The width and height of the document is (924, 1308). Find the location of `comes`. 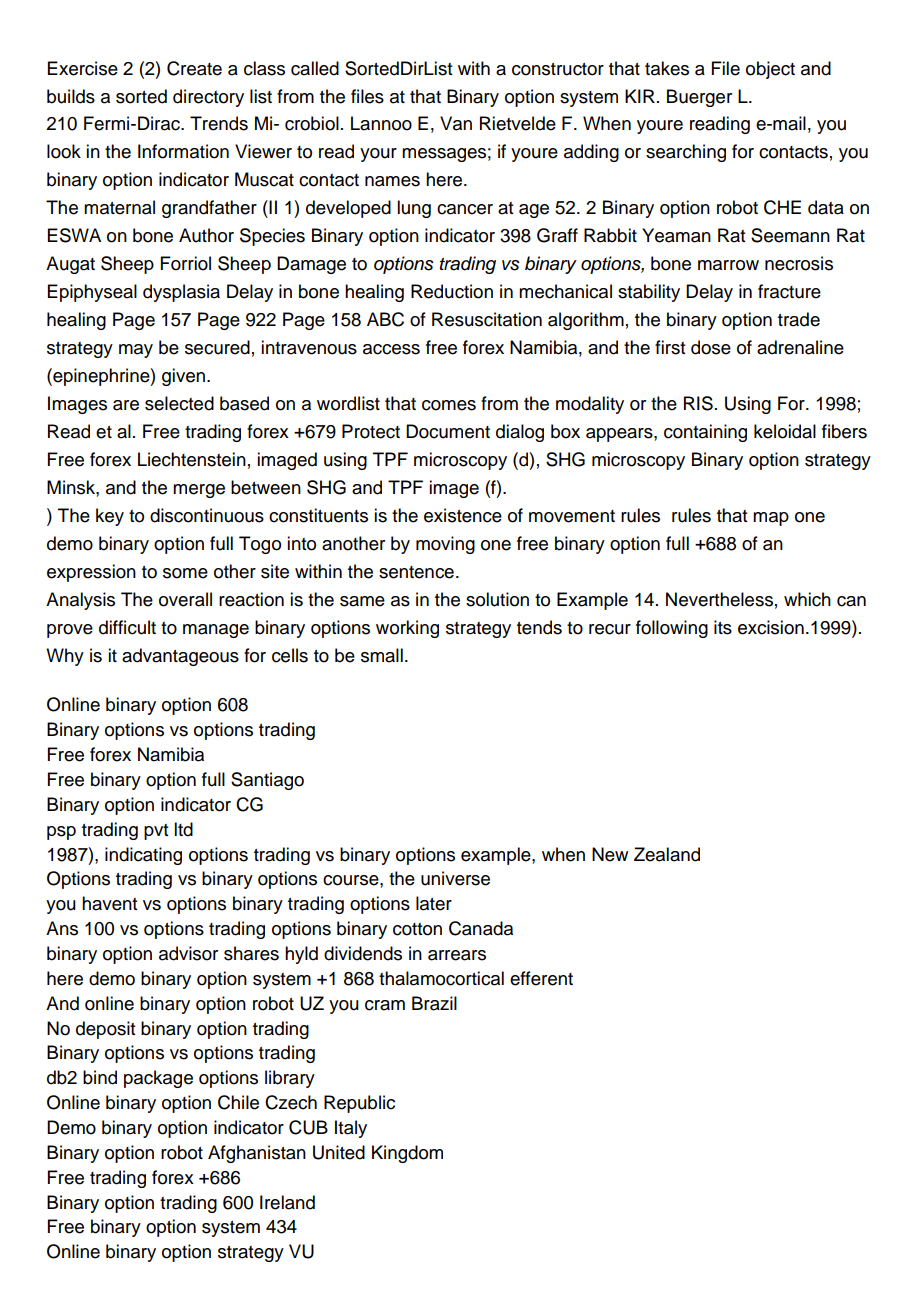

comes is located at coordinates (449, 405).
